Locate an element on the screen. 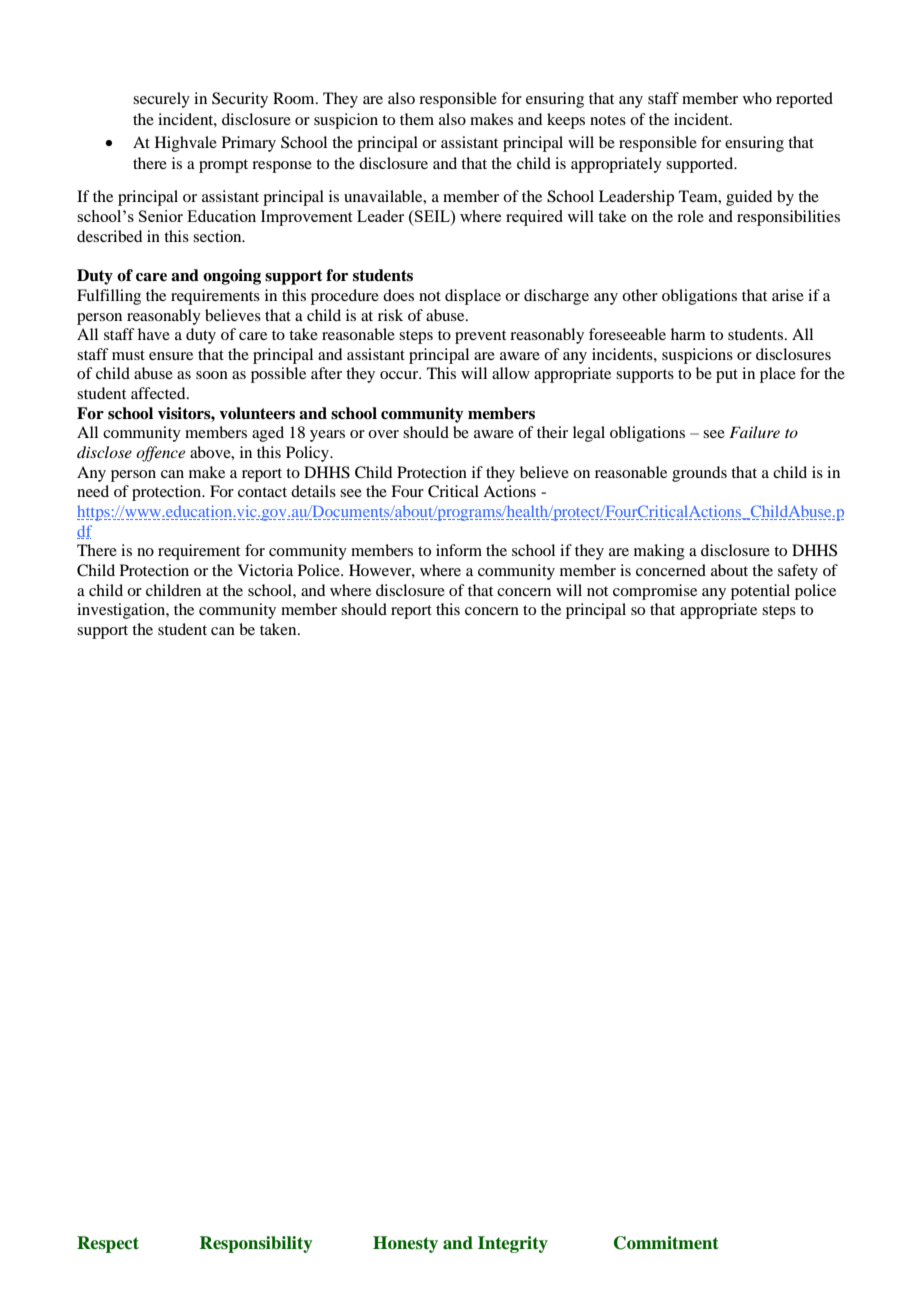  who is located at coordinates (757, 98).
